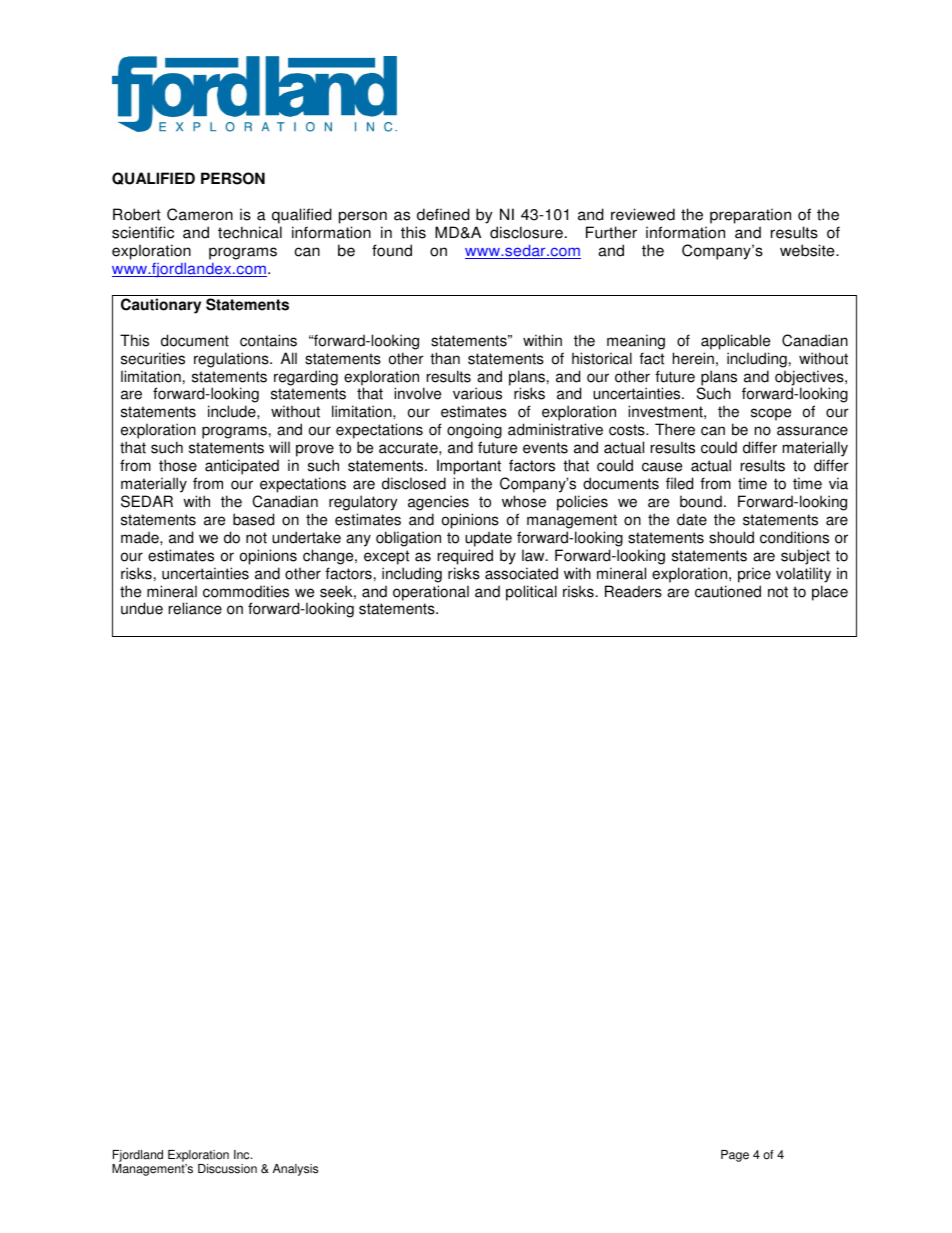 This document has width=952, height=1233. What do you see at coordinates (728, 591) in the document?
I see `cautioned` at bounding box center [728, 591].
